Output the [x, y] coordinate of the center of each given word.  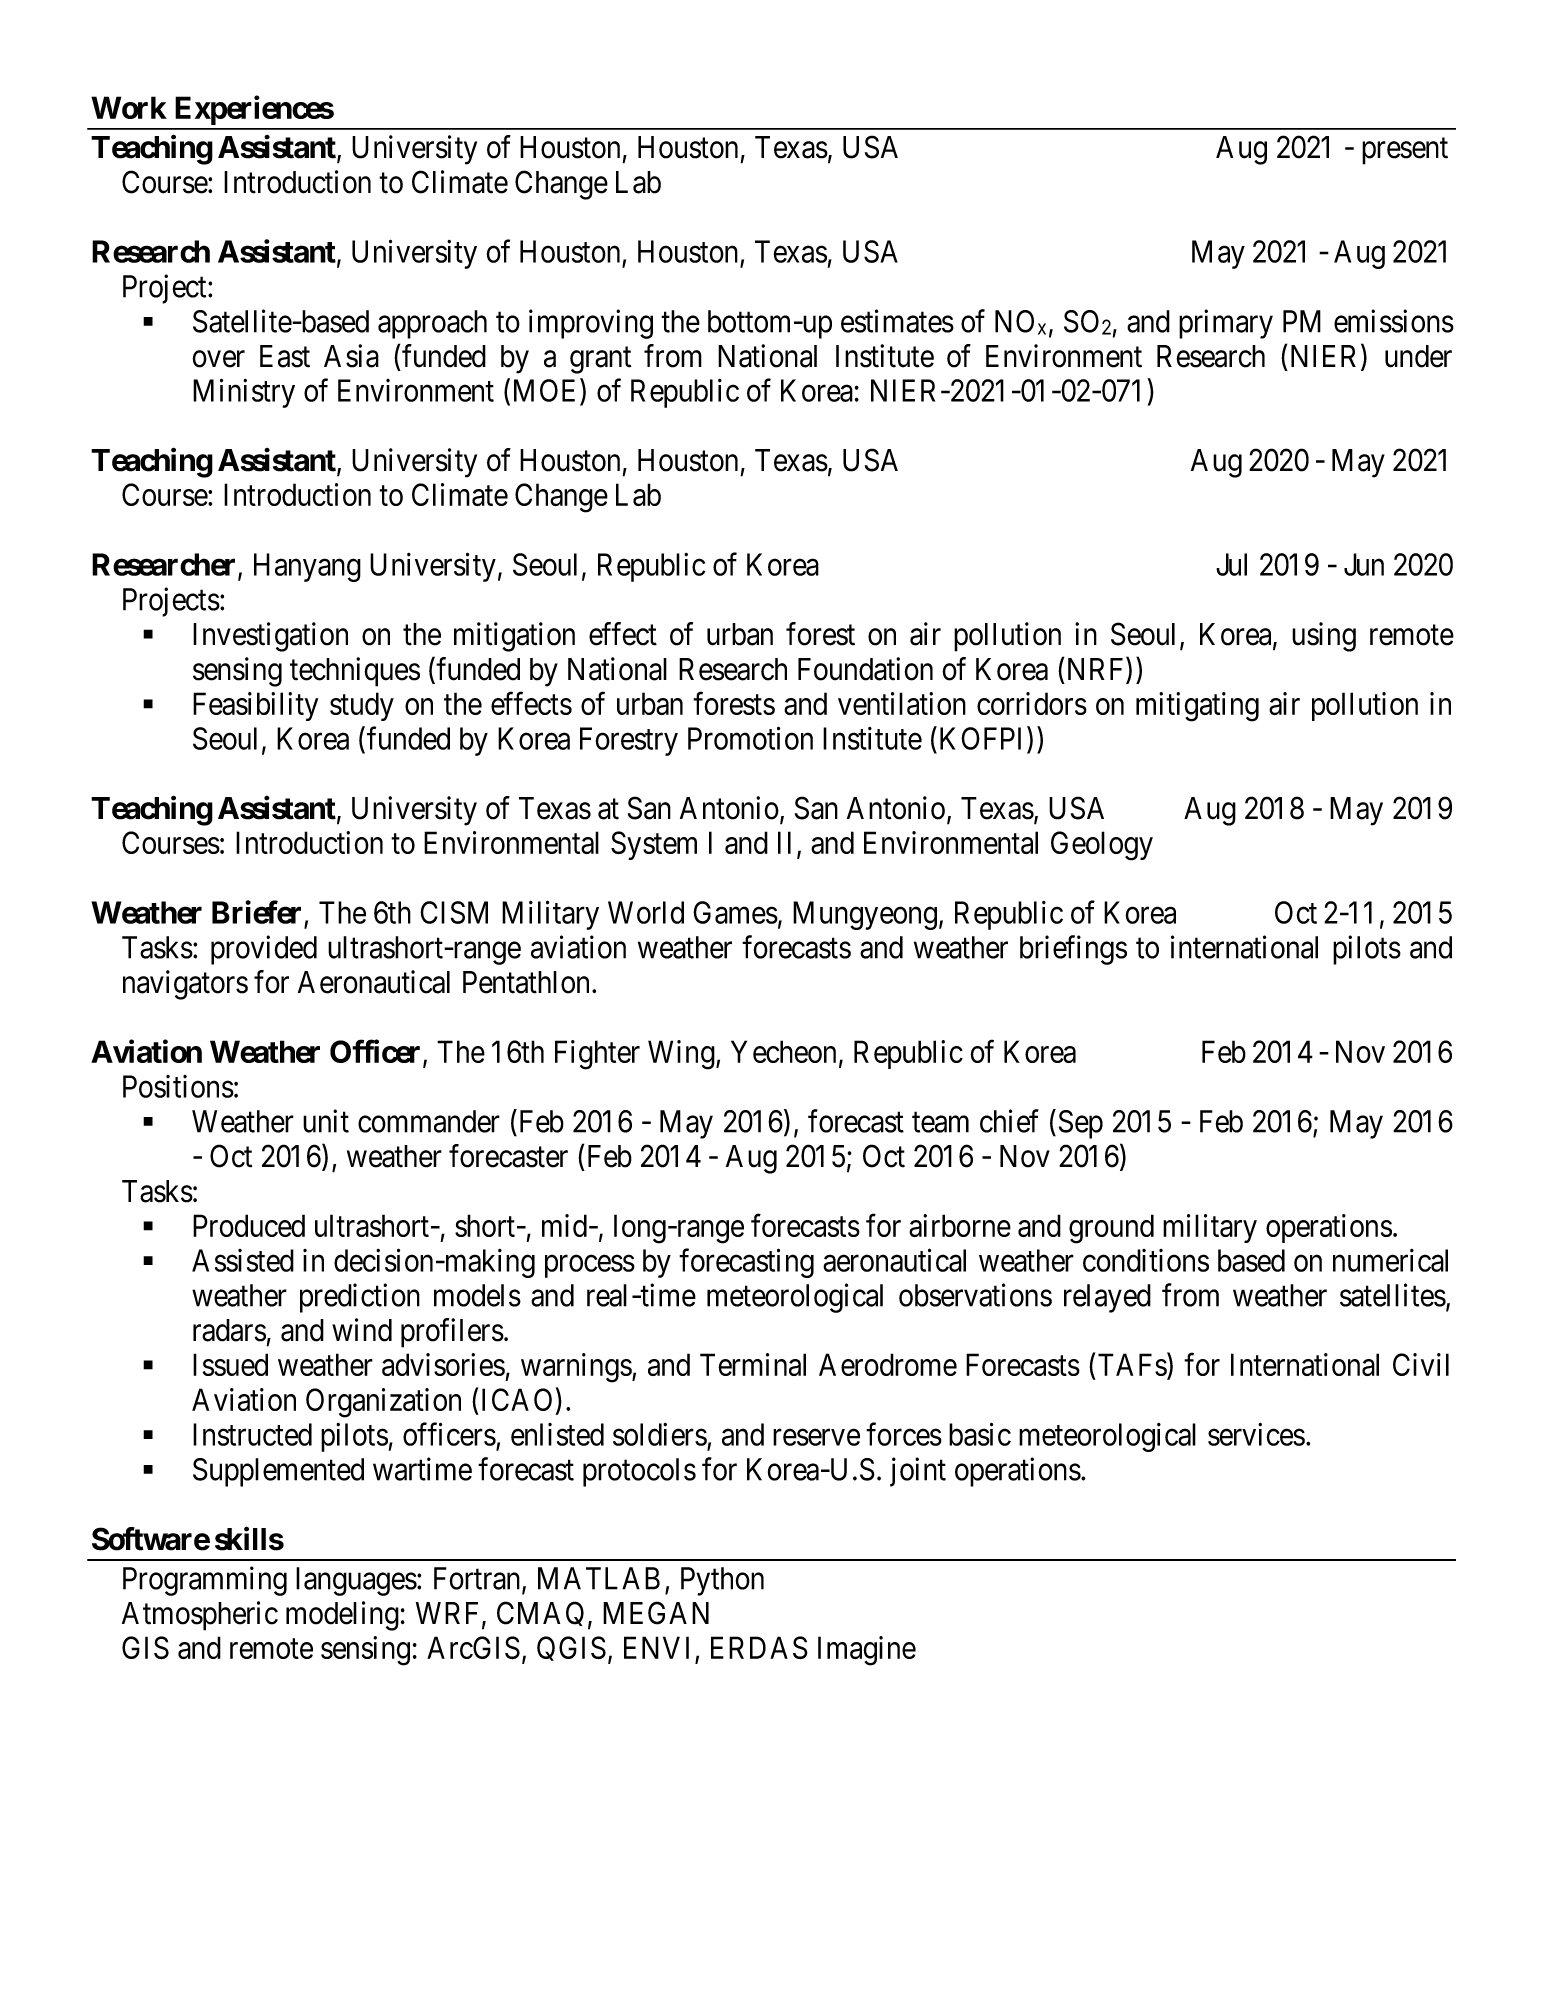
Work [129, 107]
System [654, 845]
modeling [342, 1616]
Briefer [256, 912]
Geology [1102, 846]
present [1405, 151]
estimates [897, 321]
